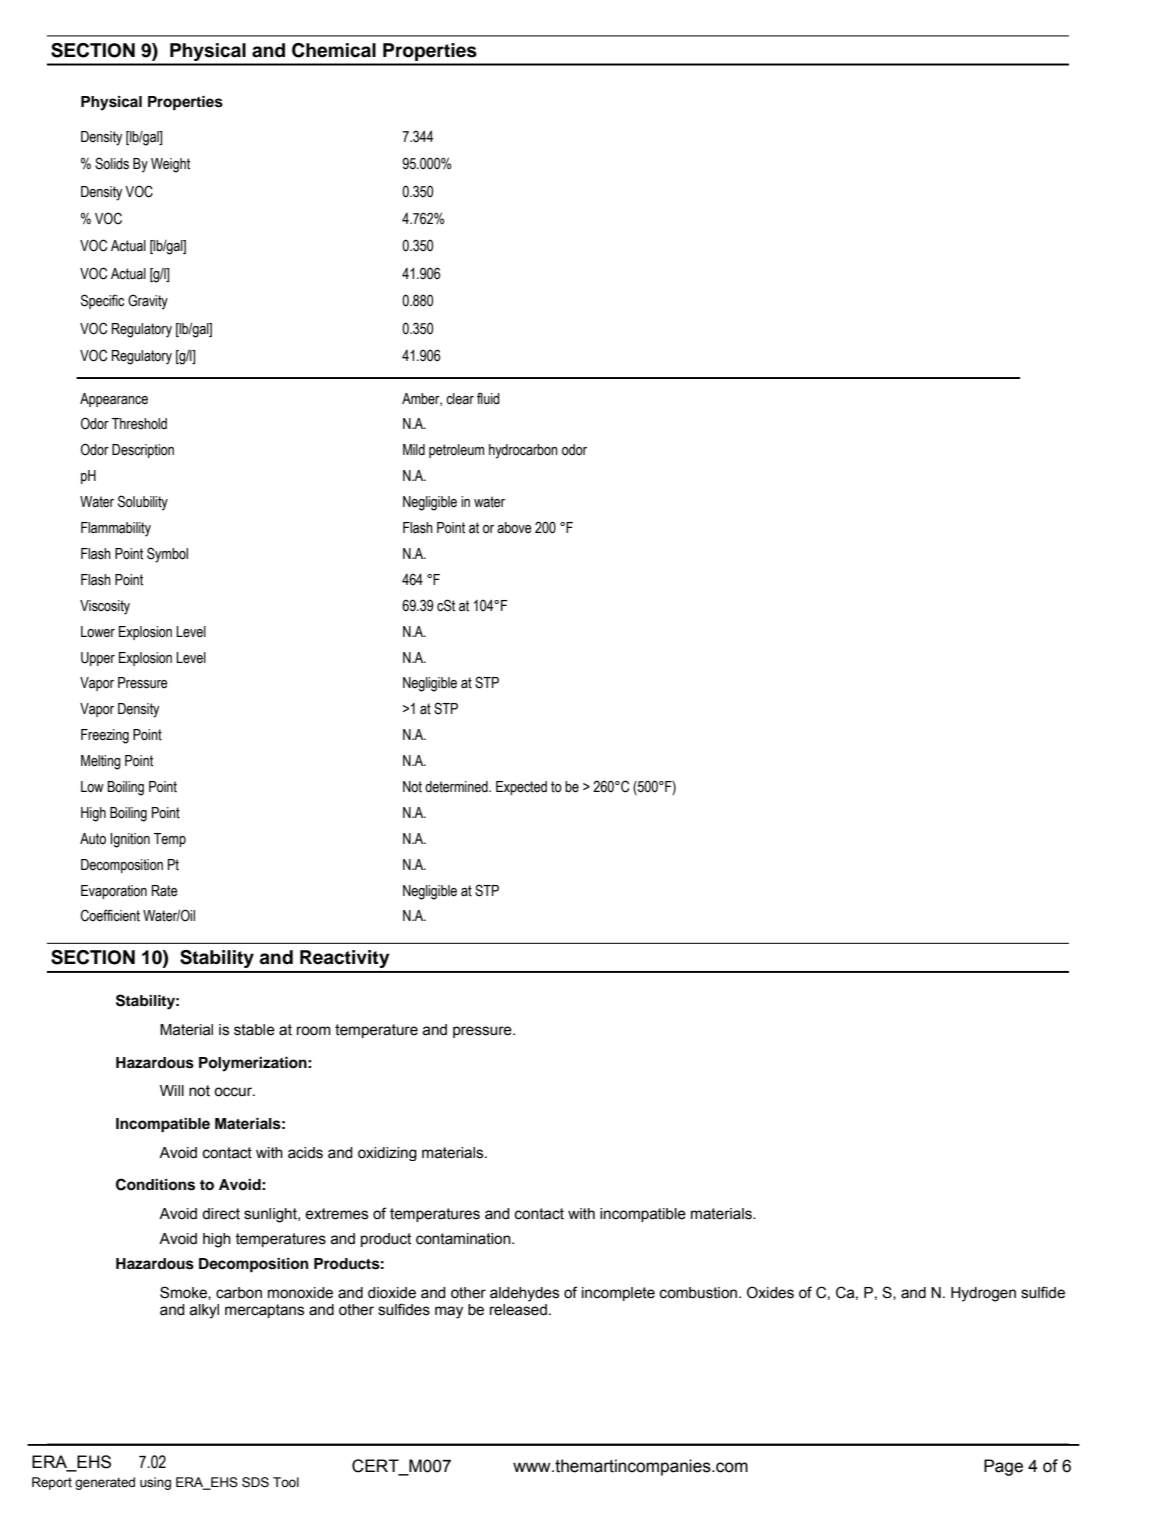 Image resolution: width=1174 pixels, height=1519 pixels. Describe the element at coordinates (464, 1239) in the screenshot. I see `contamination` at that location.
